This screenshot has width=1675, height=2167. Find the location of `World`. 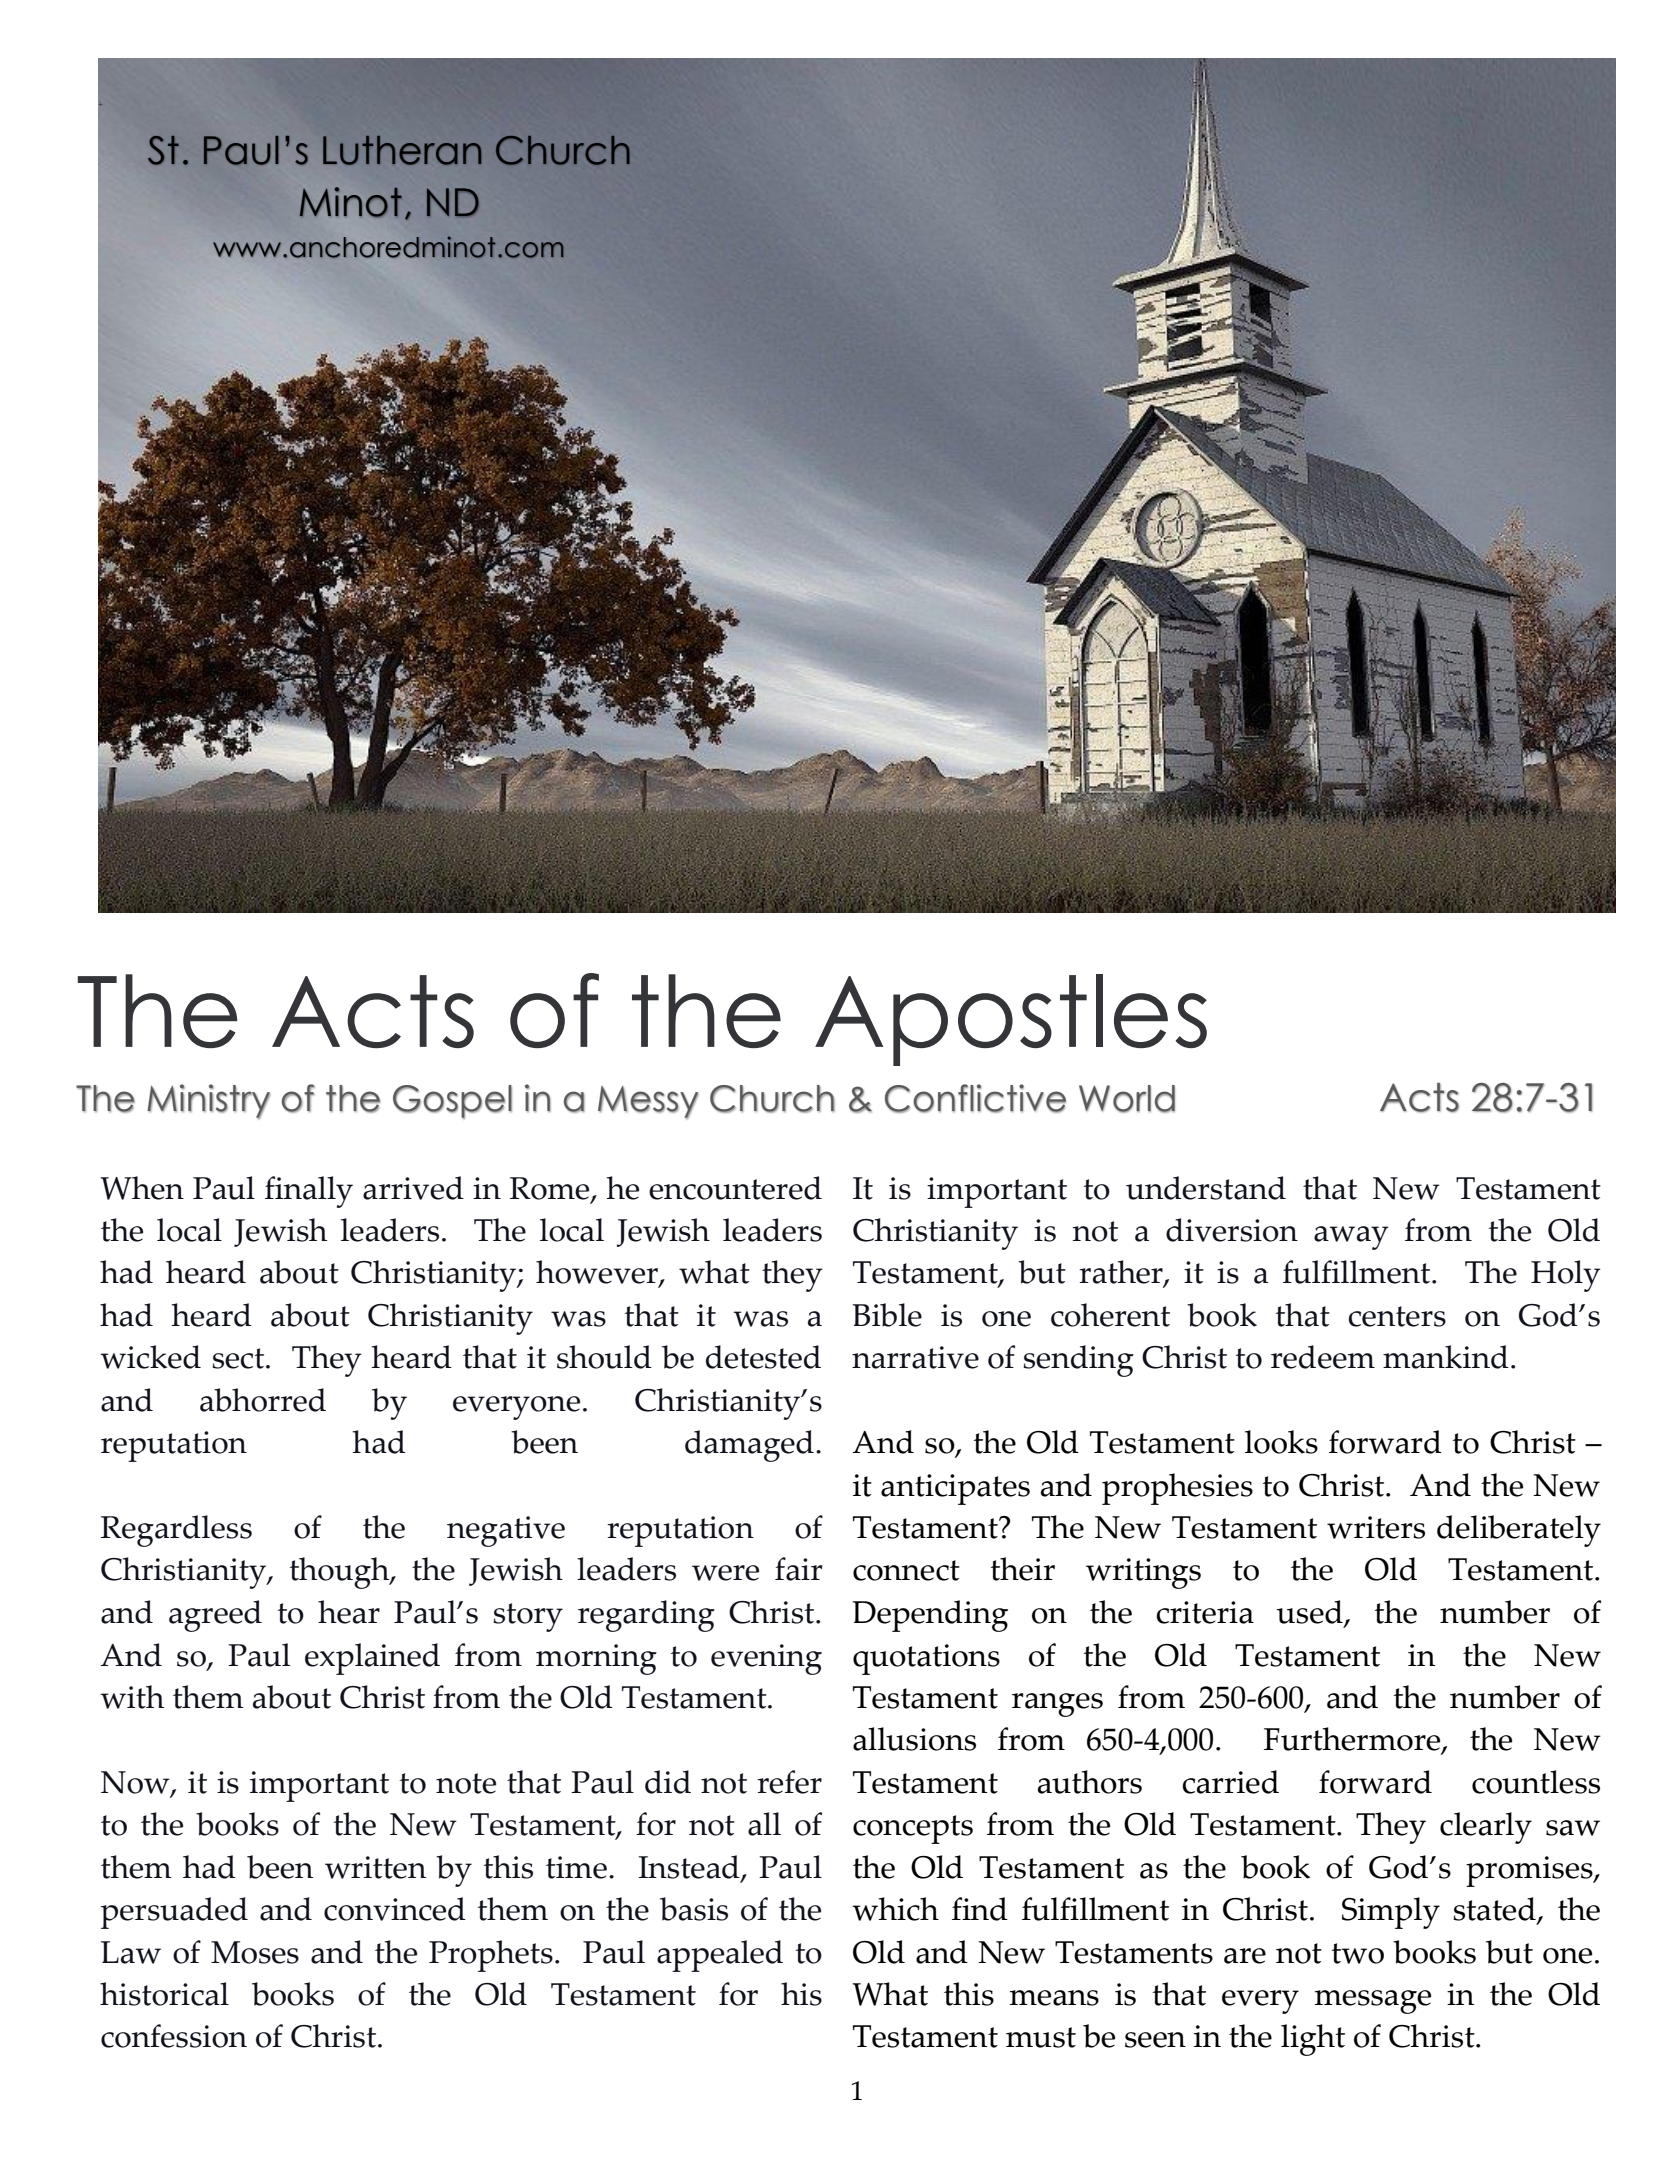

World is located at coordinates (1127, 1099).
